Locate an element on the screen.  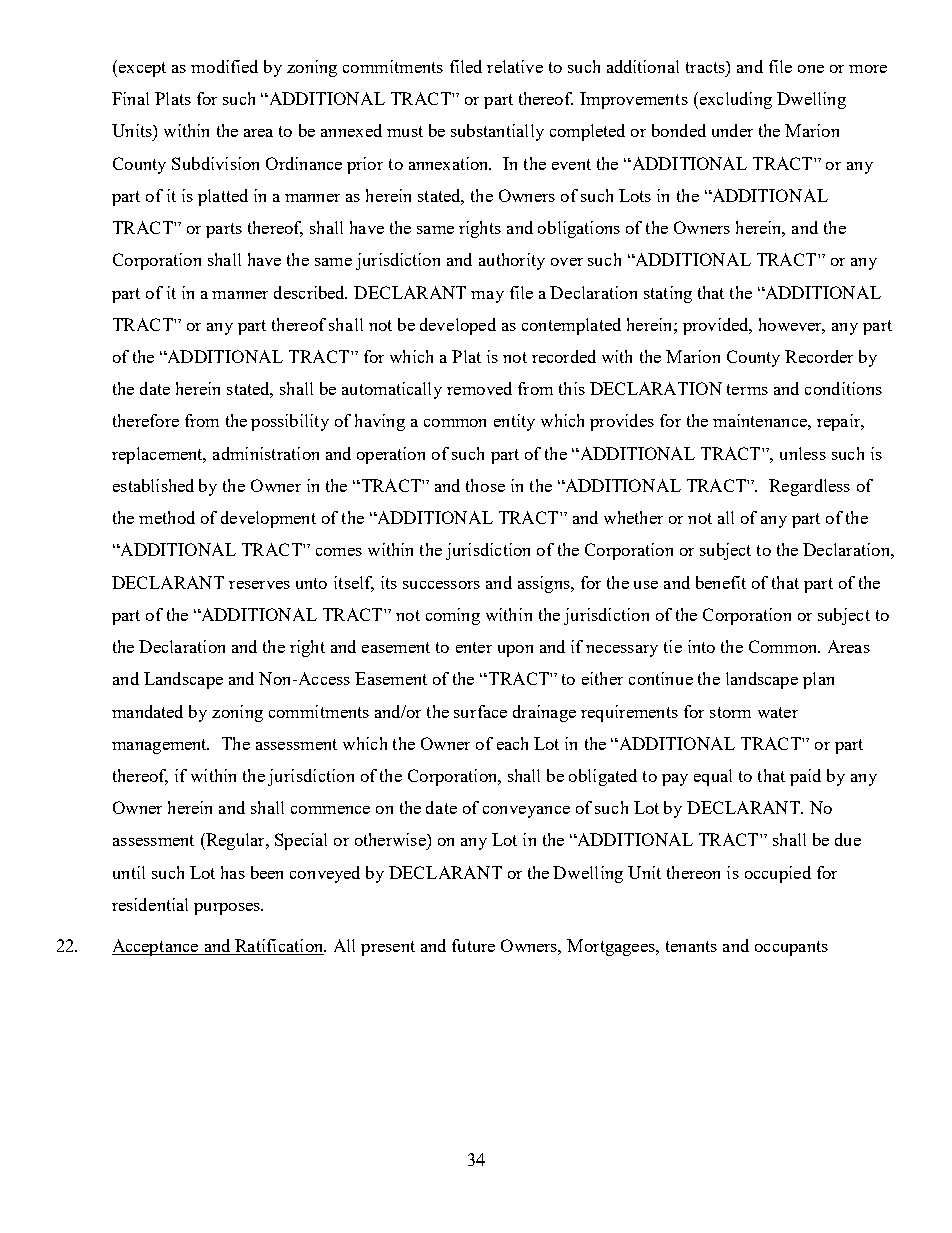
plan is located at coordinates (818, 680).
